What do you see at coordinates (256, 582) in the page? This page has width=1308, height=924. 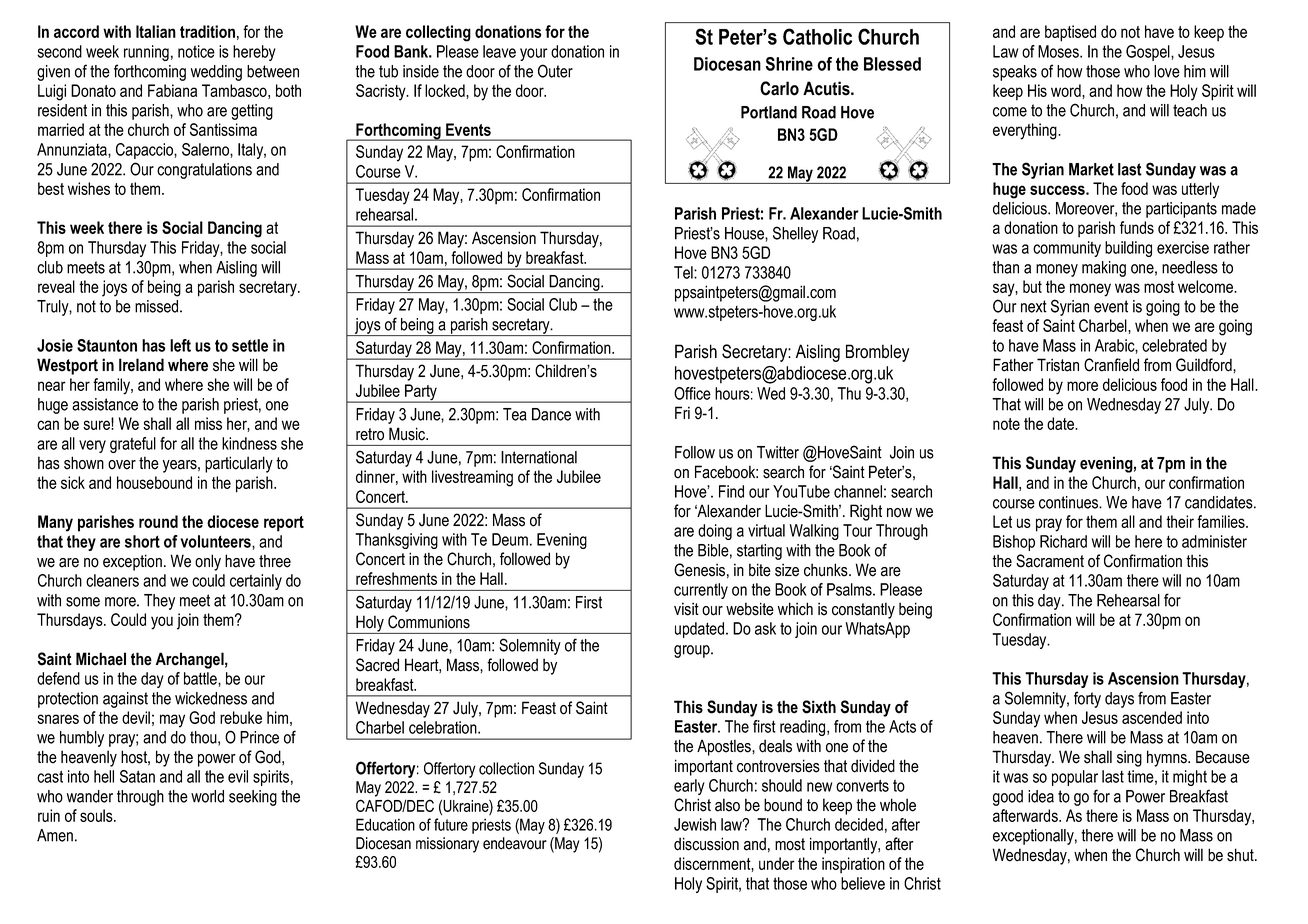 I see `certainly` at bounding box center [256, 582].
